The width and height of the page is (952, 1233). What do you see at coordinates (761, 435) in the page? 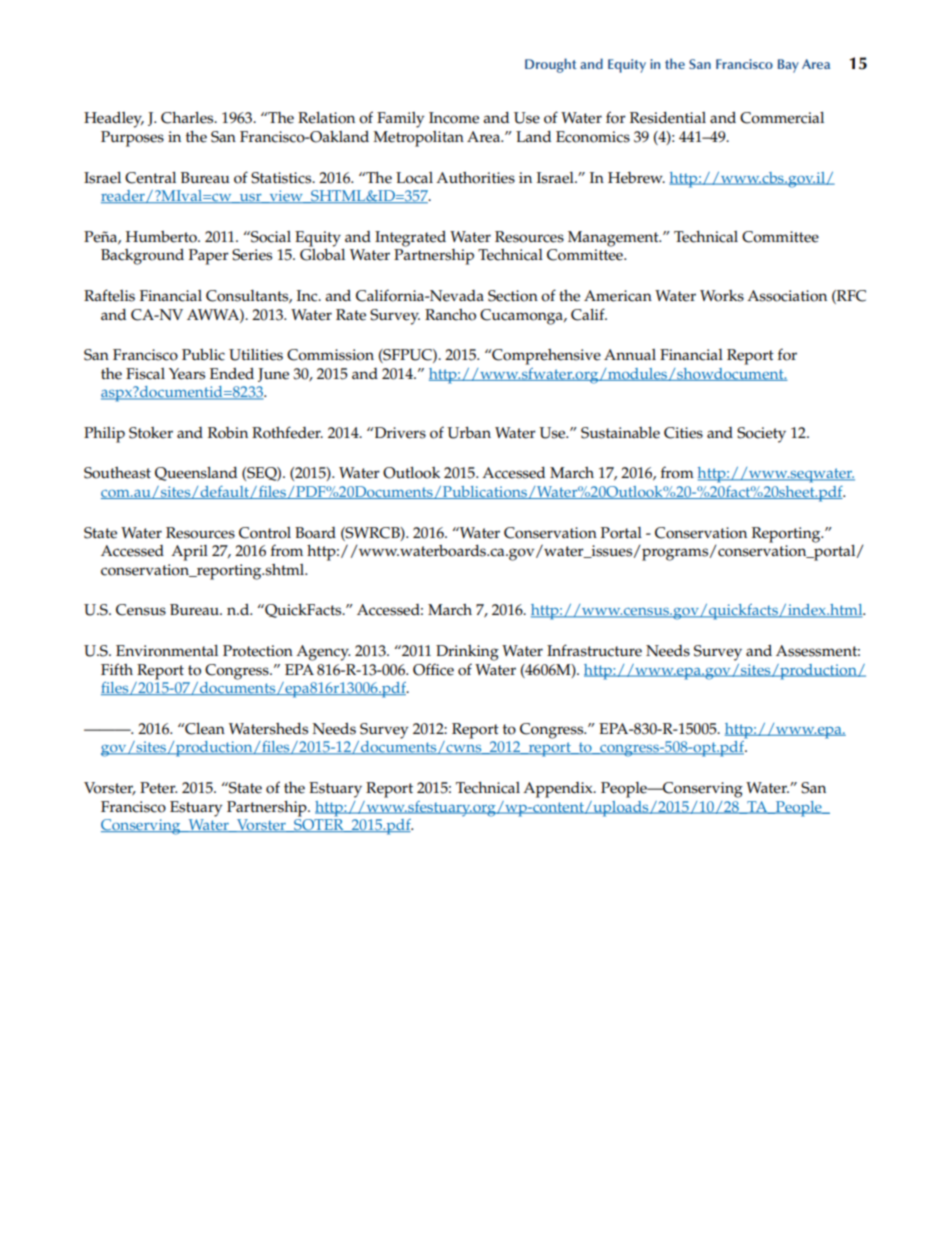
I see `Society` at bounding box center [761, 435].
